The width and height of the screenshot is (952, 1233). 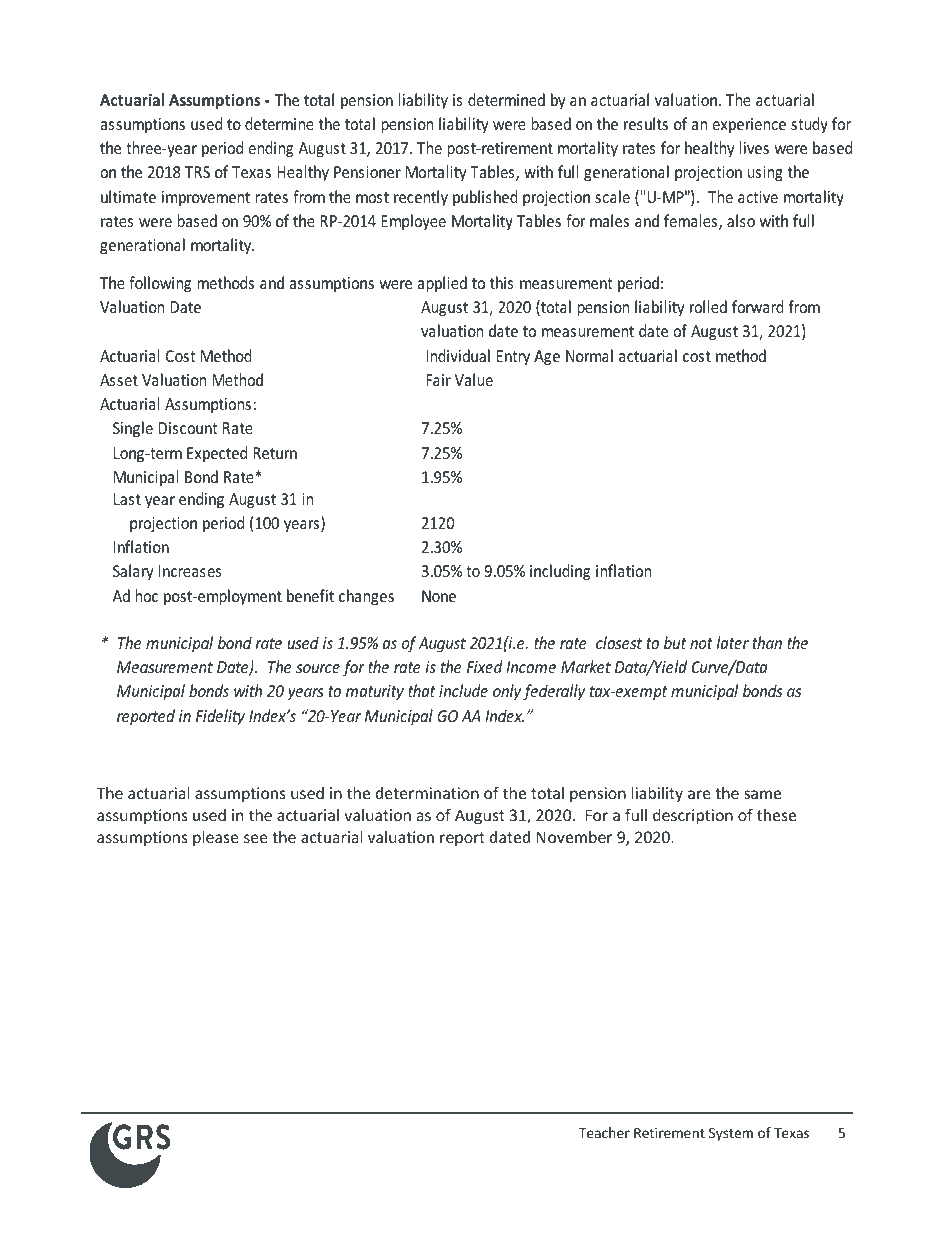 What do you see at coordinates (485, 198) in the screenshot?
I see `published` at bounding box center [485, 198].
